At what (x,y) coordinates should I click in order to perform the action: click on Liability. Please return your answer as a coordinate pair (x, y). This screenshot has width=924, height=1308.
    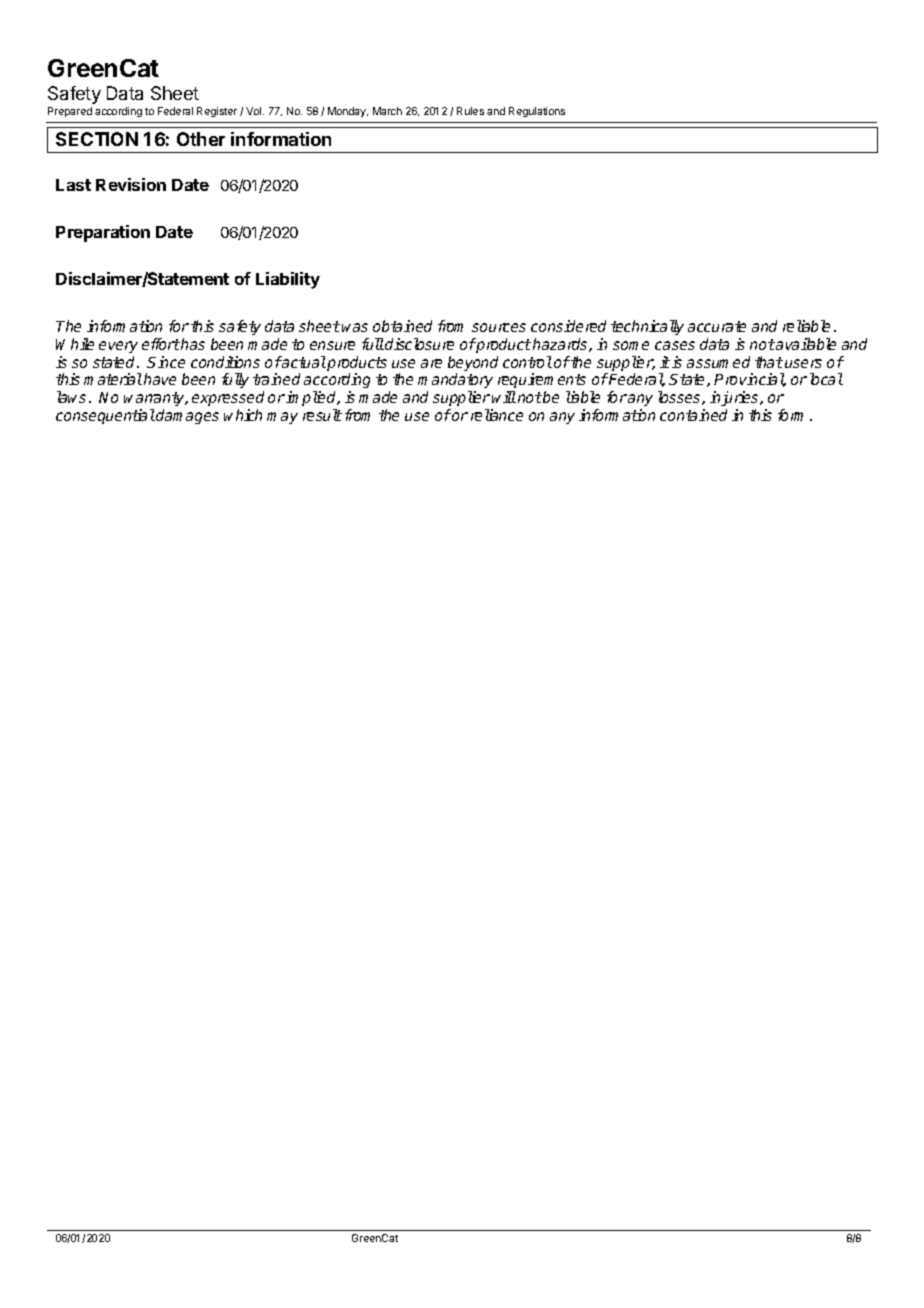
    Looking at the image, I should click on (288, 280).
